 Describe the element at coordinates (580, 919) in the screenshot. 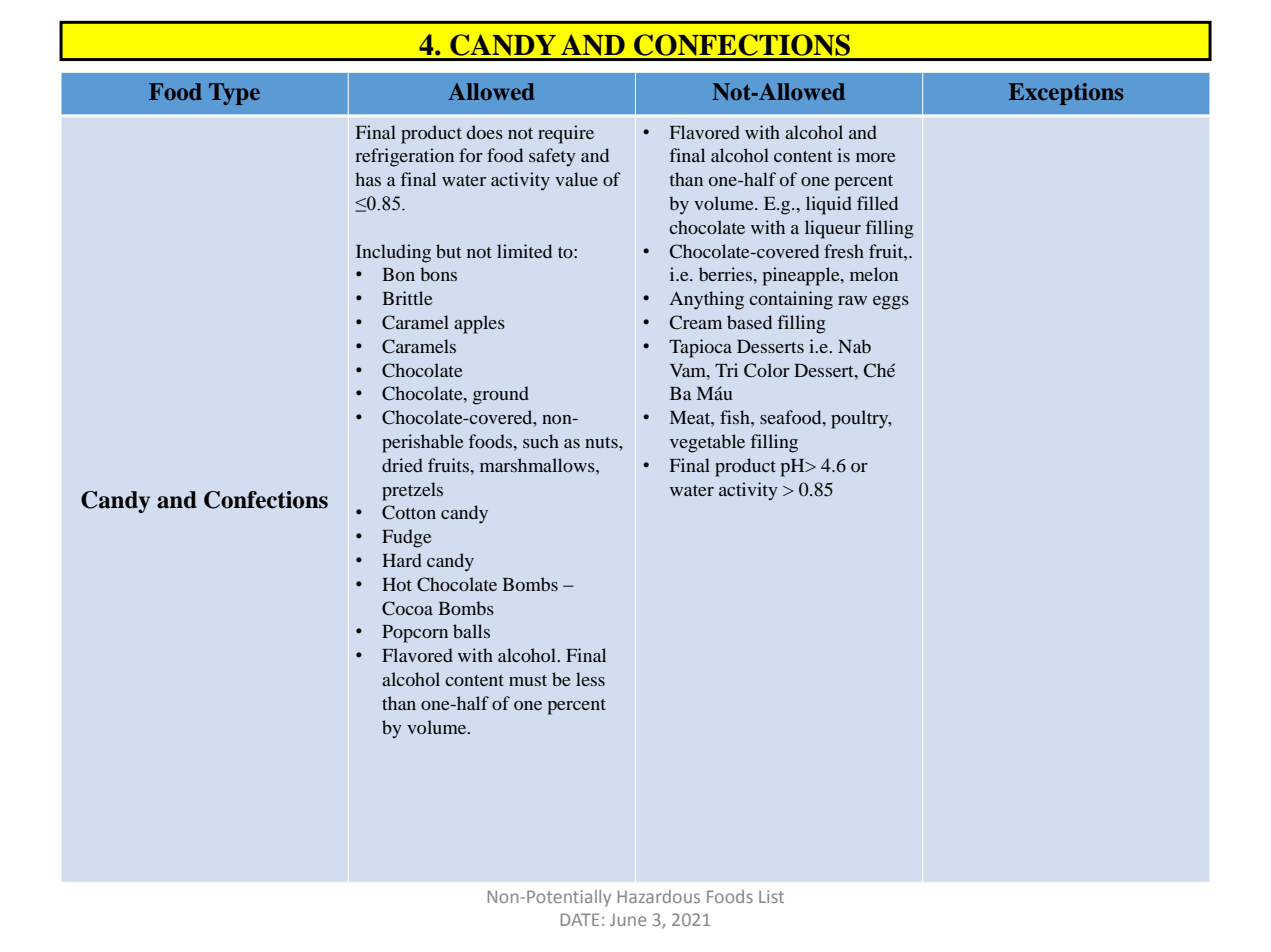

I see `DATE` at that location.
